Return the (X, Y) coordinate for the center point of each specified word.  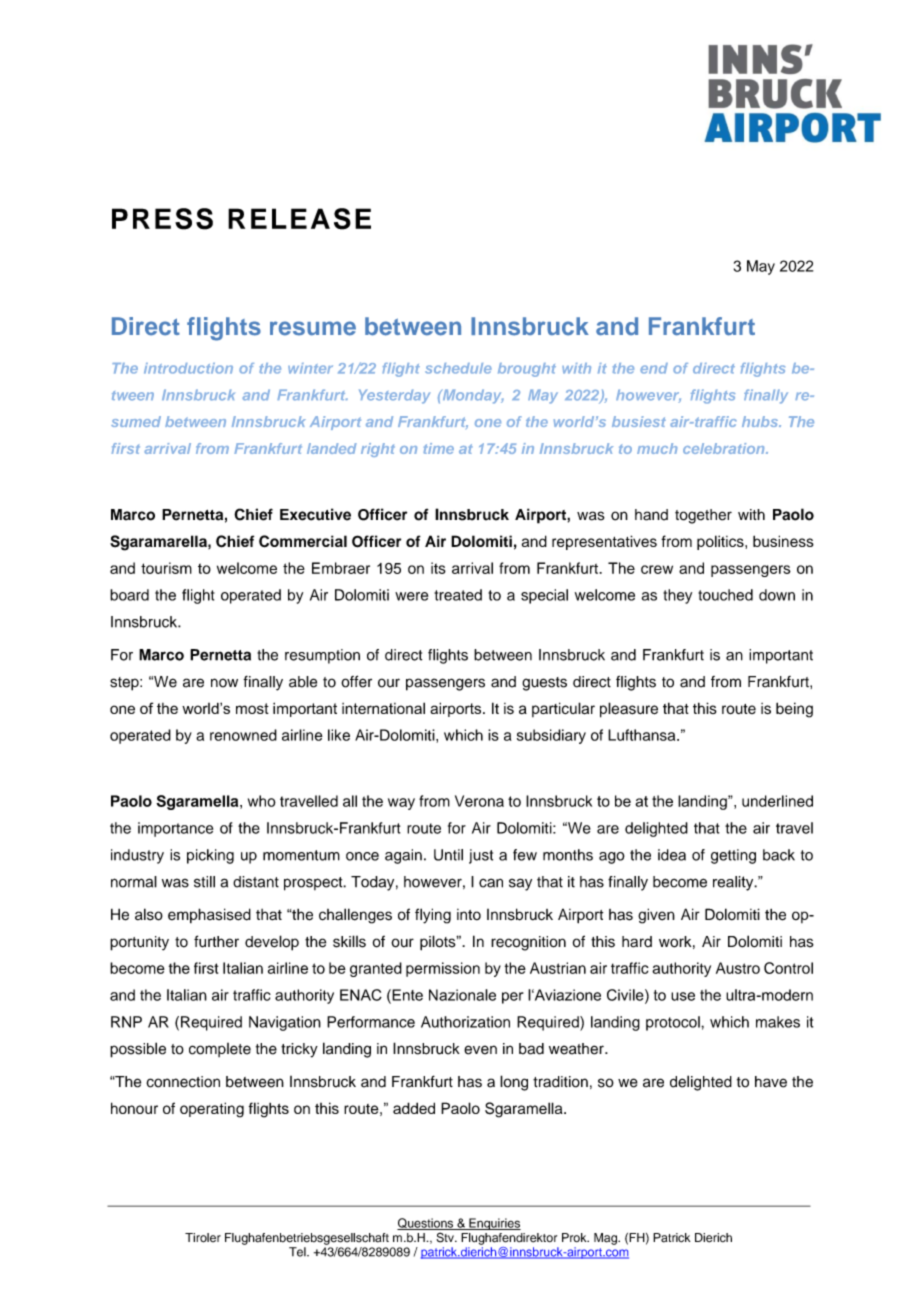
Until (448, 855)
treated (458, 595)
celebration (725, 448)
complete (220, 1050)
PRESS (162, 219)
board (129, 595)
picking (210, 856)
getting (733, 856)
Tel (298, 1252)
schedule (458, 368)
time (438, 448)
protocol (674, 1023)
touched (725, 595)
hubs (761, 421)
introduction (188, 368)
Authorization (465, 1022)
